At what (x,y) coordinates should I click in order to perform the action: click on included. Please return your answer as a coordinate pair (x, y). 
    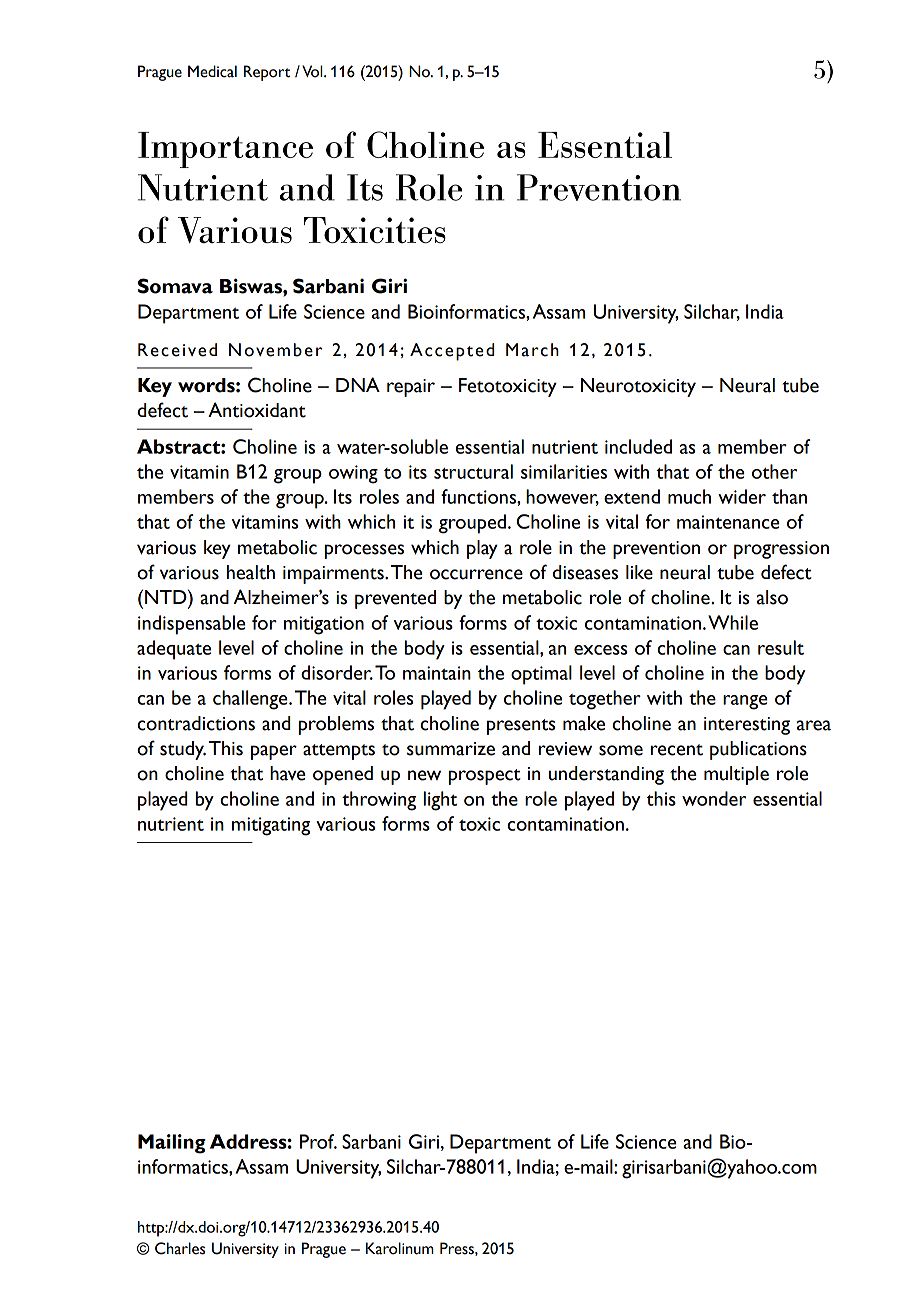
    Looking at the image, I should click on (638, 446).
